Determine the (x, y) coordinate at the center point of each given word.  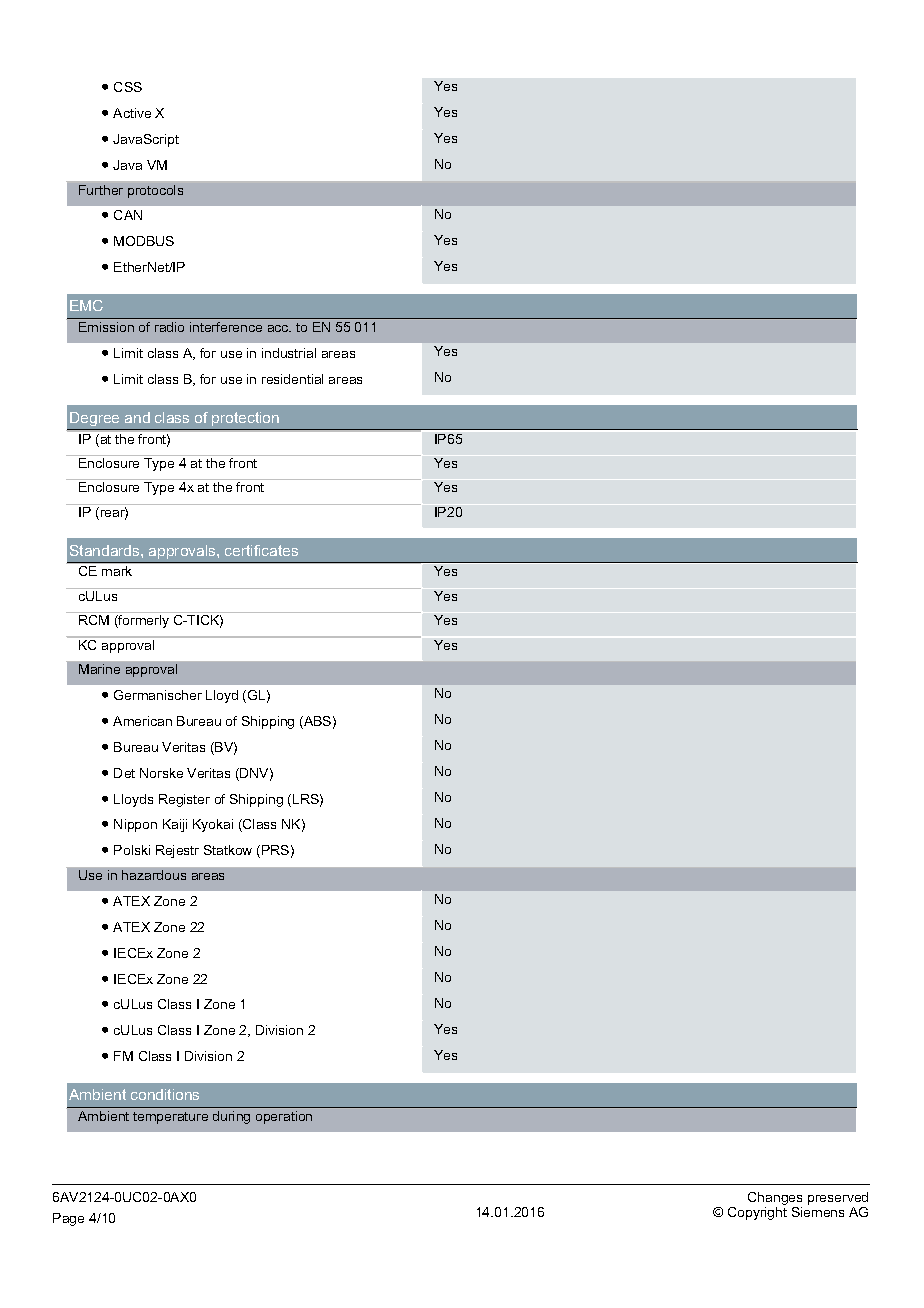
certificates (261, 550)
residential (292, 379)
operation (284, 1117)
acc (279, 328)
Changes (775, 1200)
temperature (170, 1118)
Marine (99, 669)
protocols (155, 191)
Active (132, 113)
